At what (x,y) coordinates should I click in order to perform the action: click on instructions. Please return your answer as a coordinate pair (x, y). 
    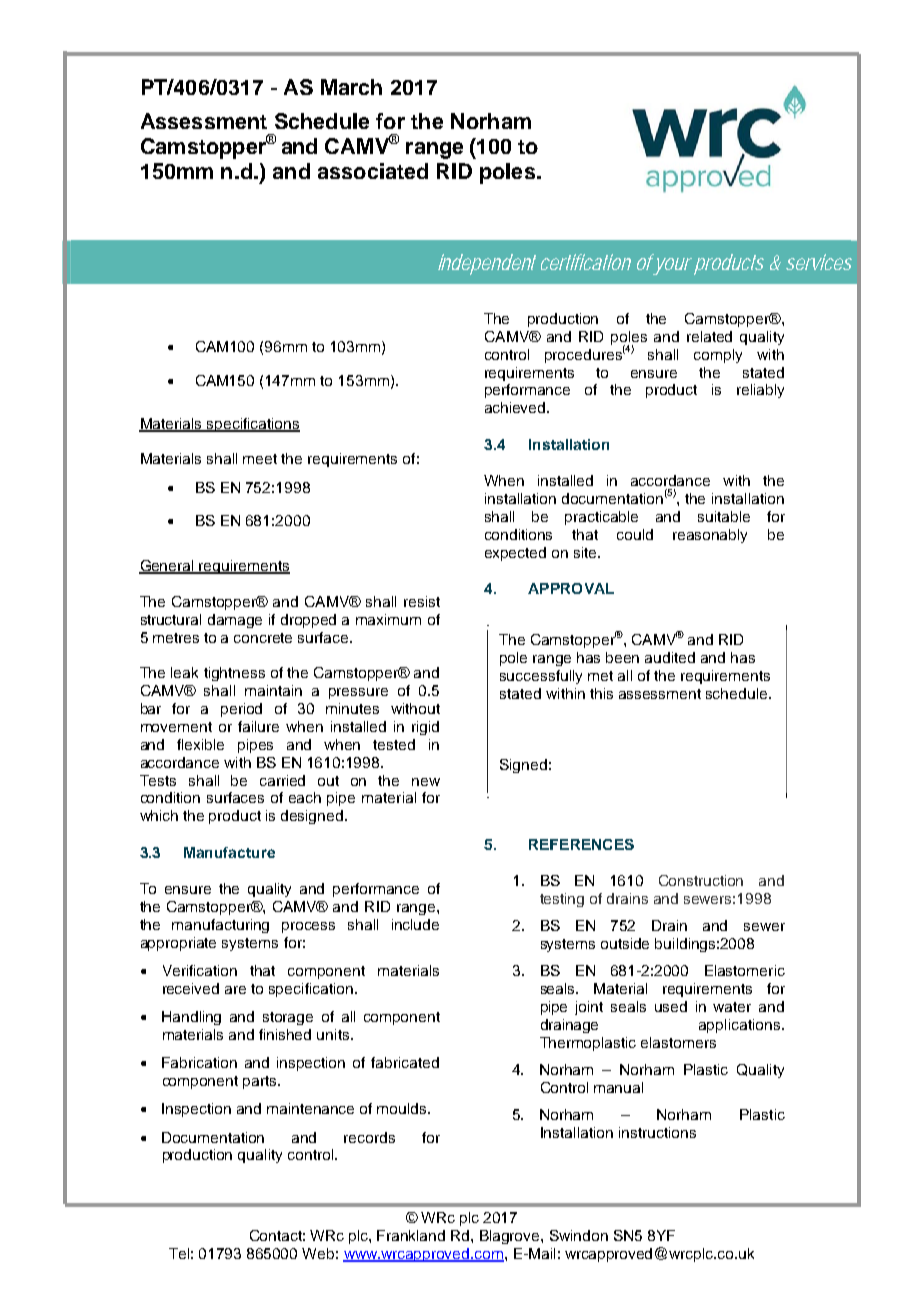
    Looking at the image, I should click on (657, 1132).
